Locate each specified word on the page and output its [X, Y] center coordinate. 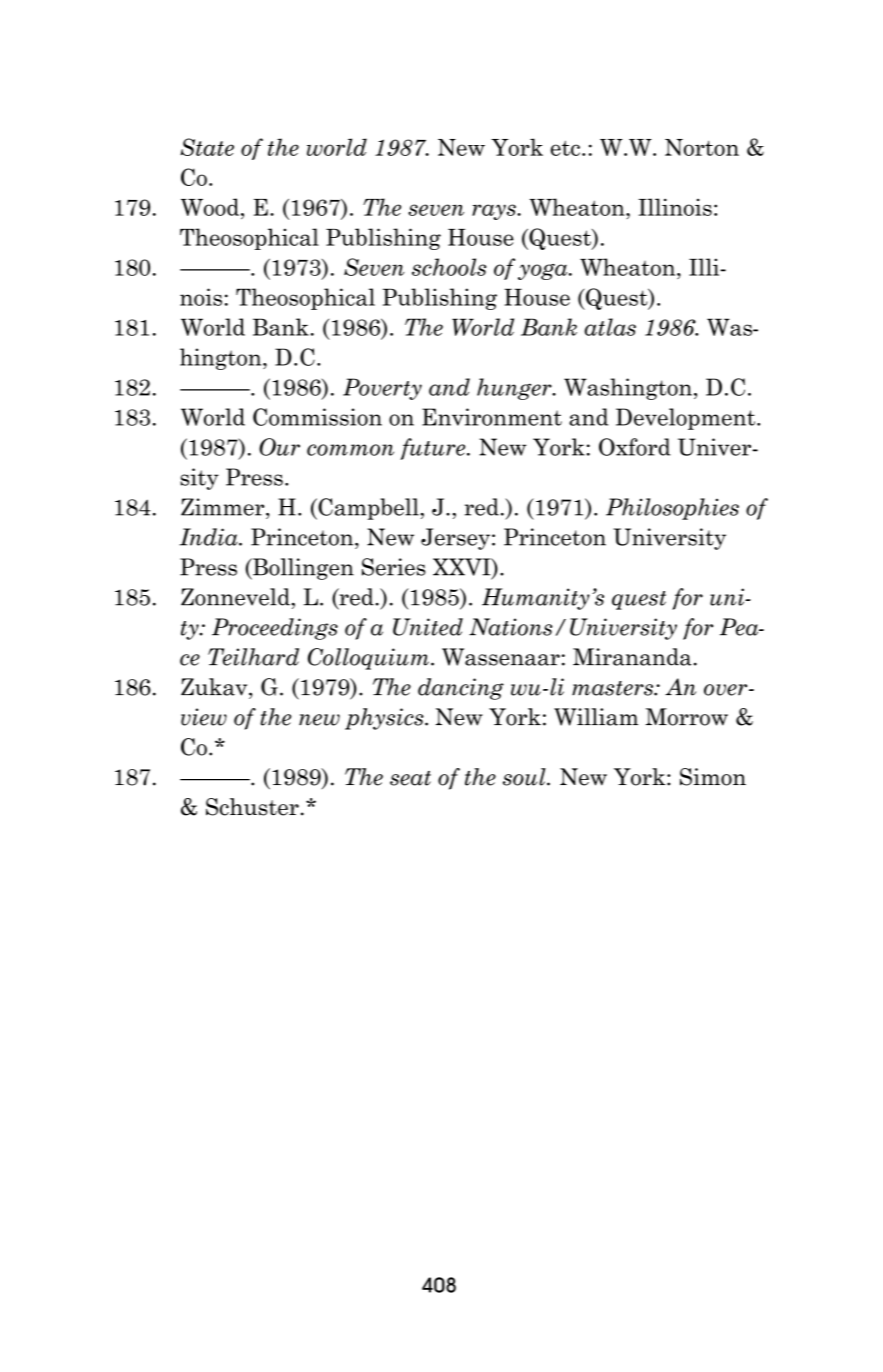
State [207, 147]
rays [495, 212]
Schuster [252, 807]
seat [410, 778]
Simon [713, 777]
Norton [702, 147]
